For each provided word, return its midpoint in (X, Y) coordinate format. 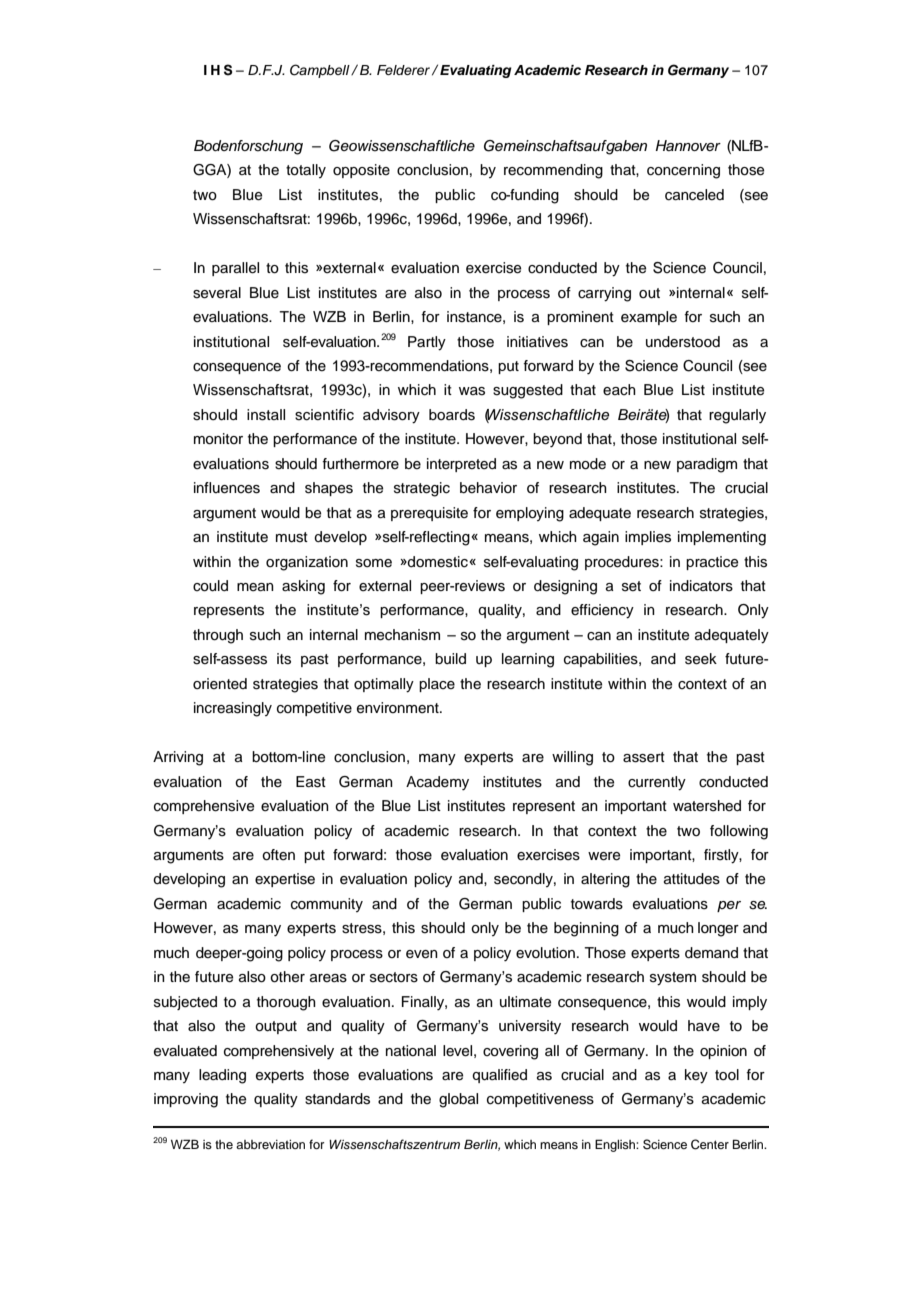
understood (683, 342)
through (218, 636)
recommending (553, 171)
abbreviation (270, 1144)
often (278, 855)
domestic (438, 562)
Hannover (688, 145)
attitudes (692, 879)
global (458, 1100)
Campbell (321, 71)
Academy (437, 783)
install (266, 415)
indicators (701, 586)
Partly (427, 343)
